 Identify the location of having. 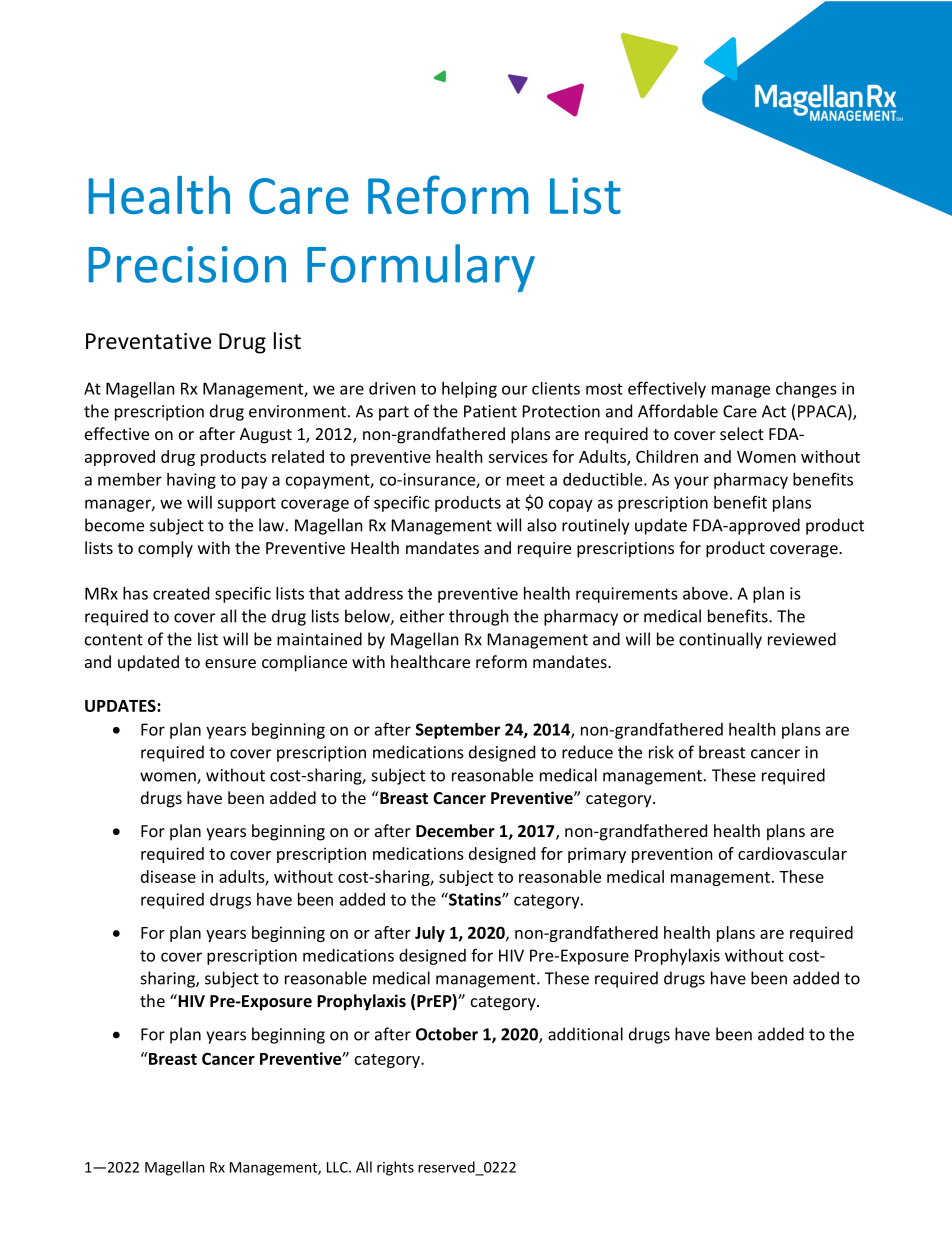
(191, 481).
